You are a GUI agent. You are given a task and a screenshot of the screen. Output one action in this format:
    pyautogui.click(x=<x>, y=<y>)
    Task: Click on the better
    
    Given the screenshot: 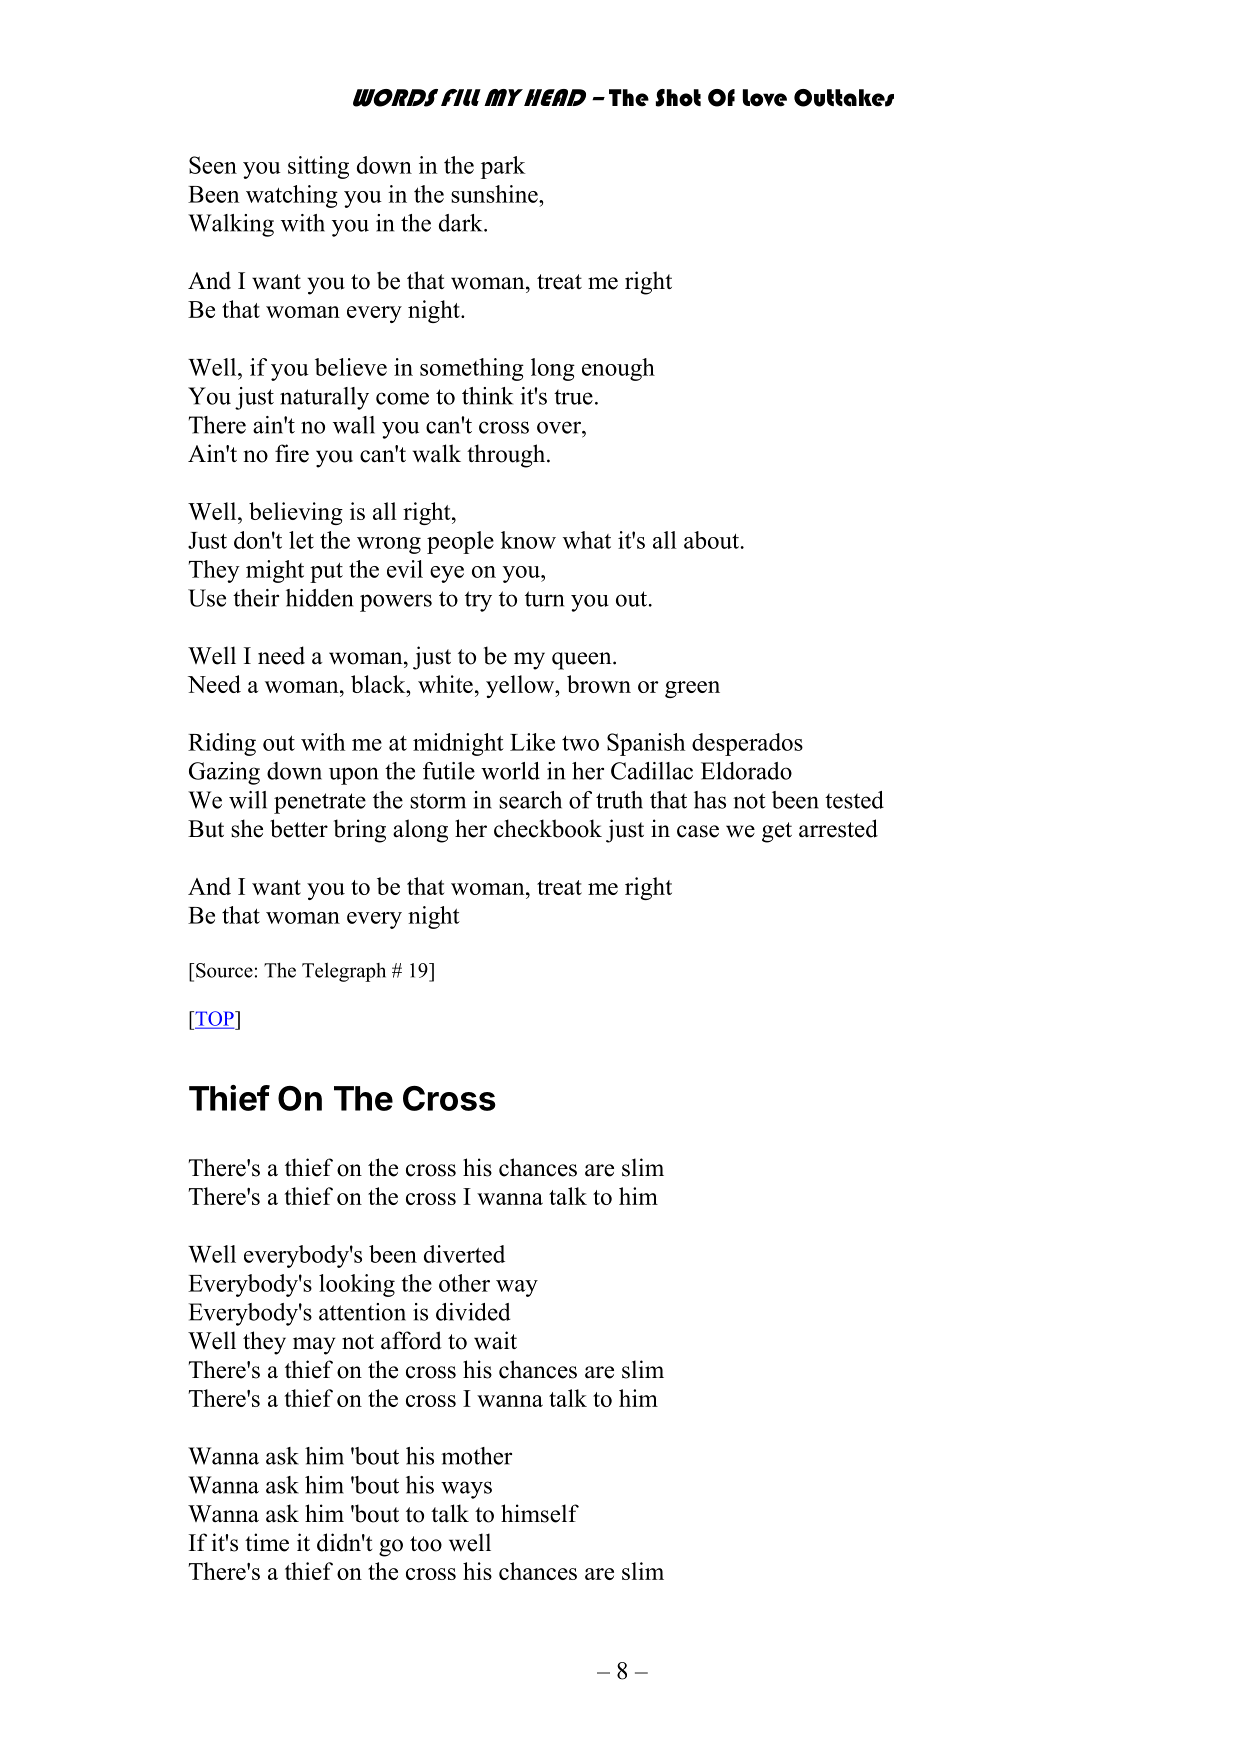 What is the action you would take?
    pyautogui.click(x=299, y=828)
